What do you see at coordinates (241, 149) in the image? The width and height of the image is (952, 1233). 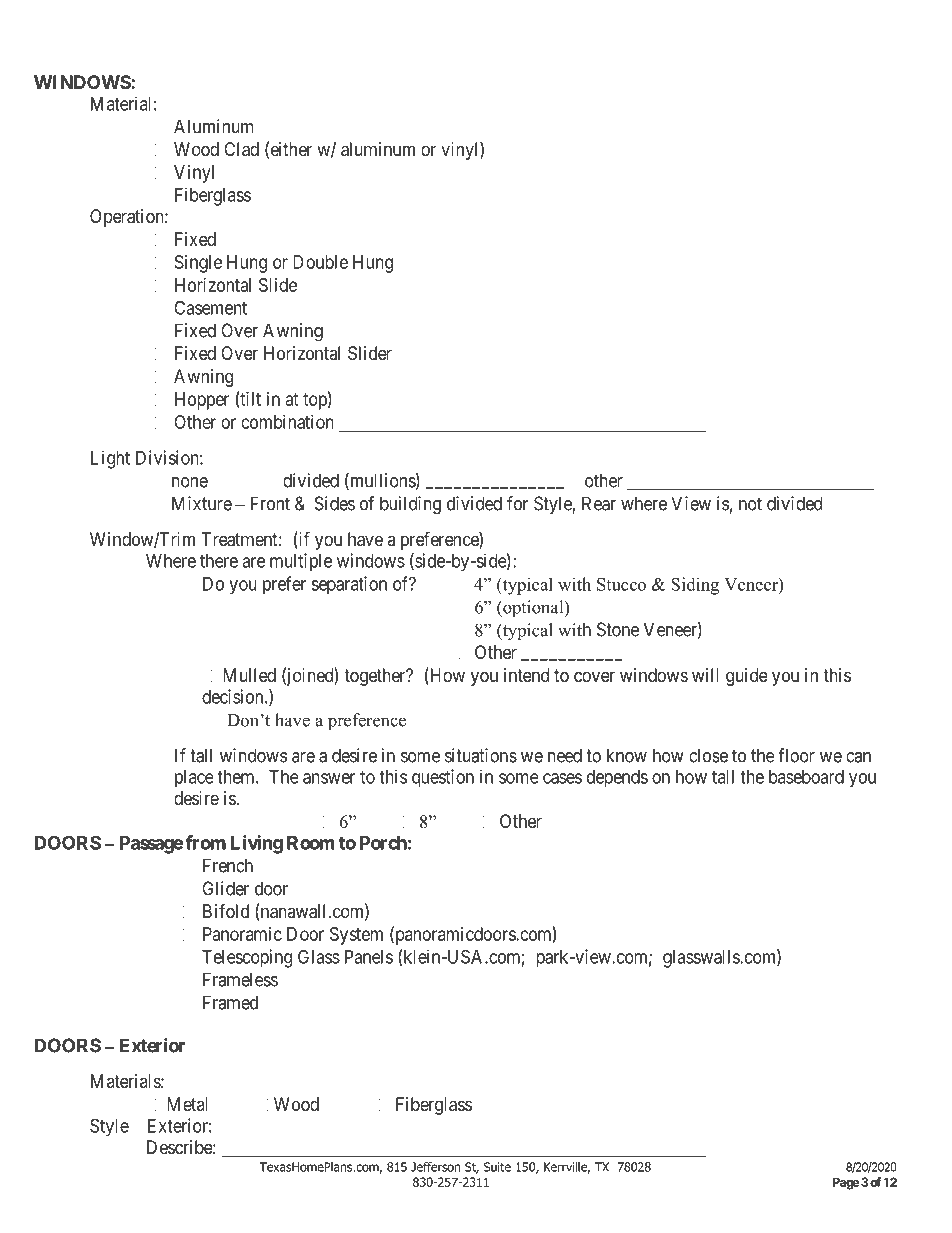 I see `Clad` at bounding box center [241, 149].
